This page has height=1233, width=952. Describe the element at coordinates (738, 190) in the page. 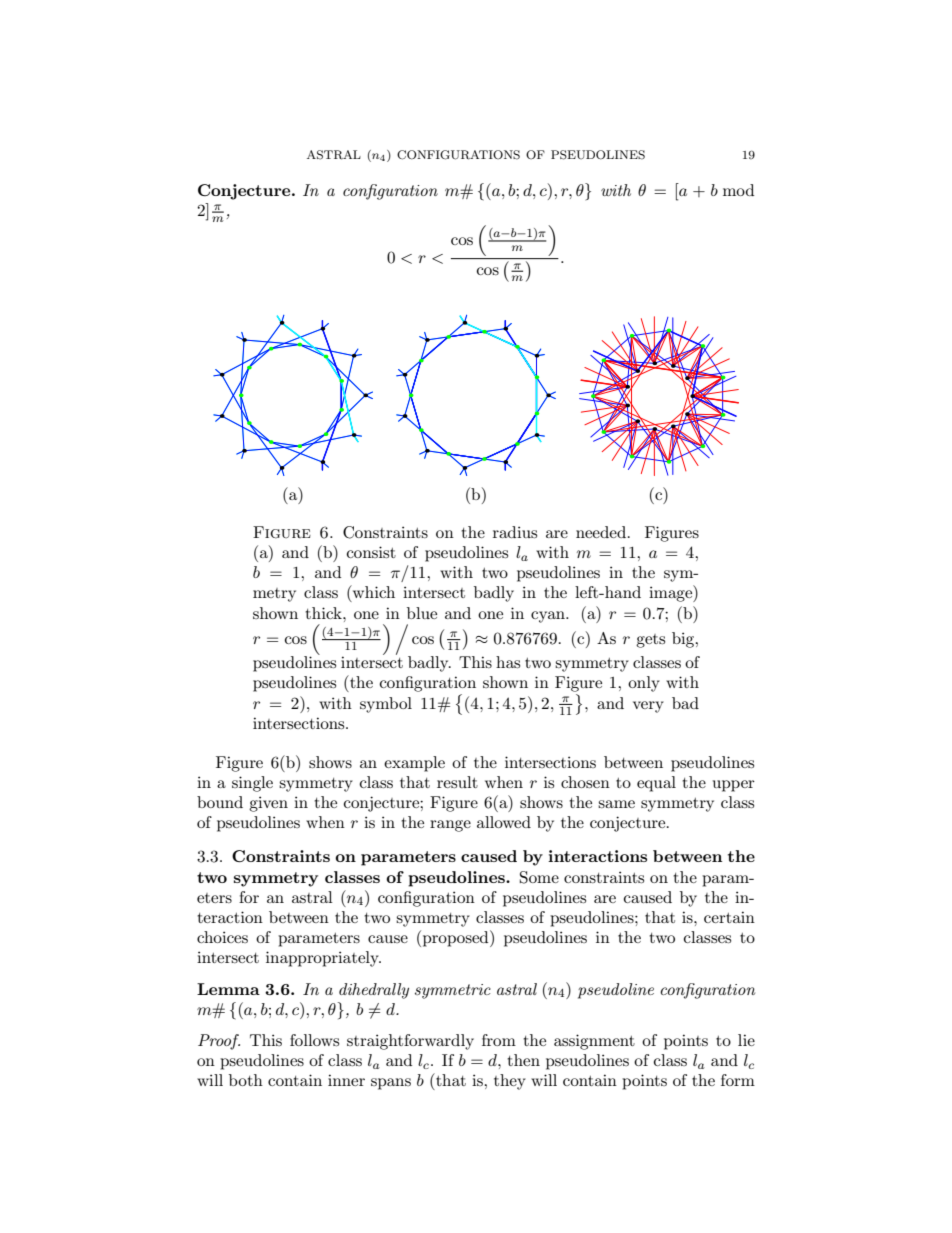

I see `mod` at that location.
